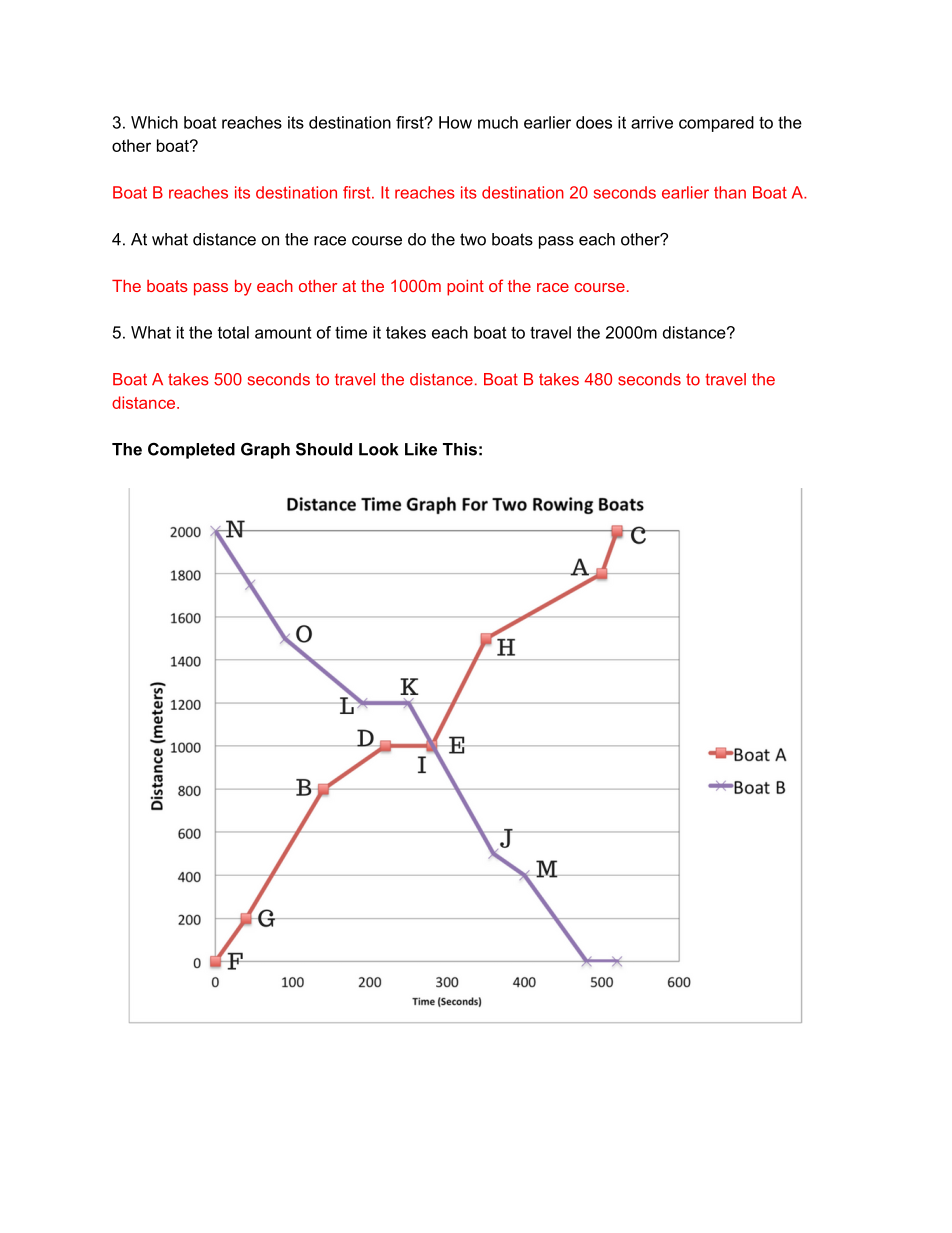  I want to click on This, so click(460, 449).
